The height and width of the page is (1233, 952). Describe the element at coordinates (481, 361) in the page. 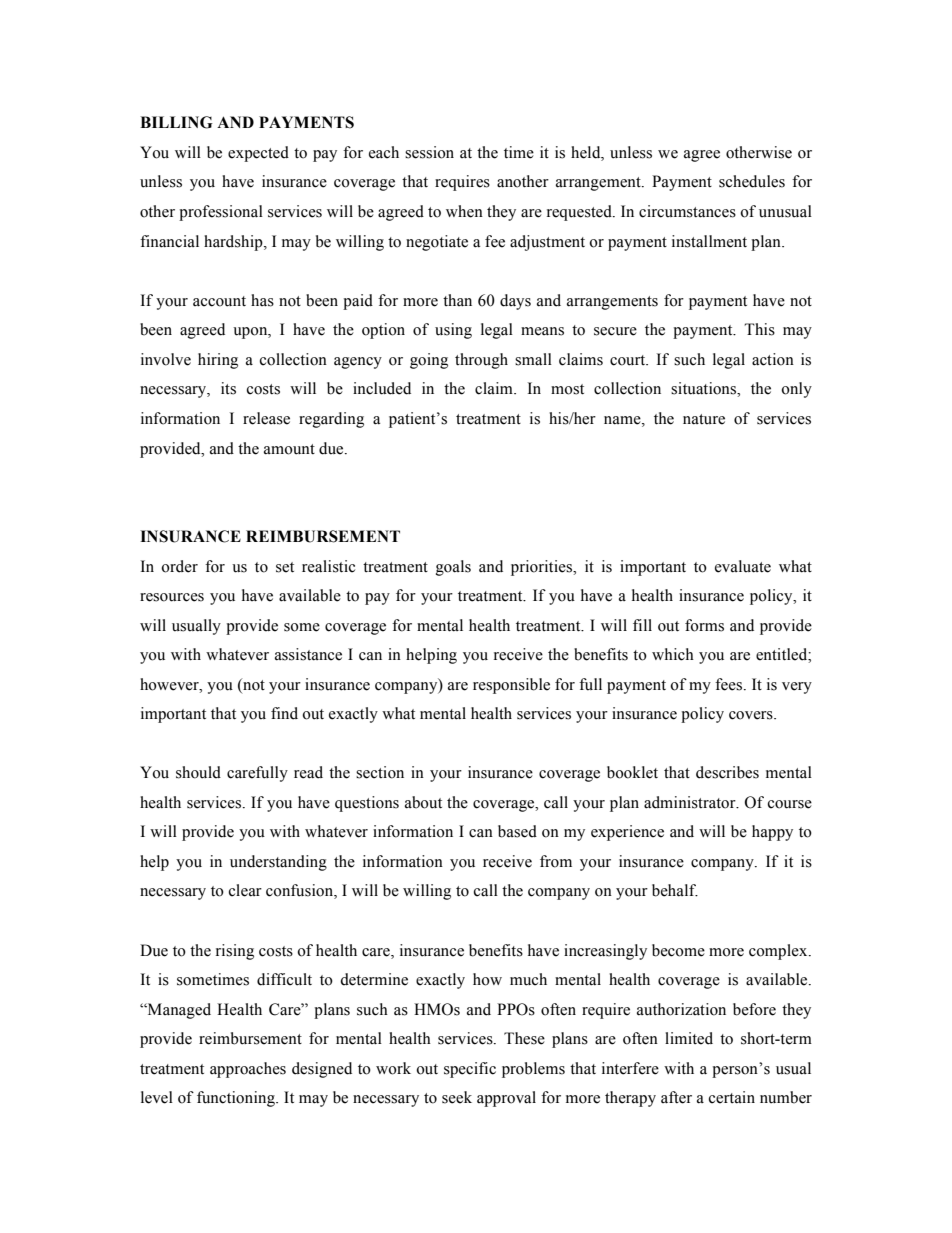

I see `through` at that location.
